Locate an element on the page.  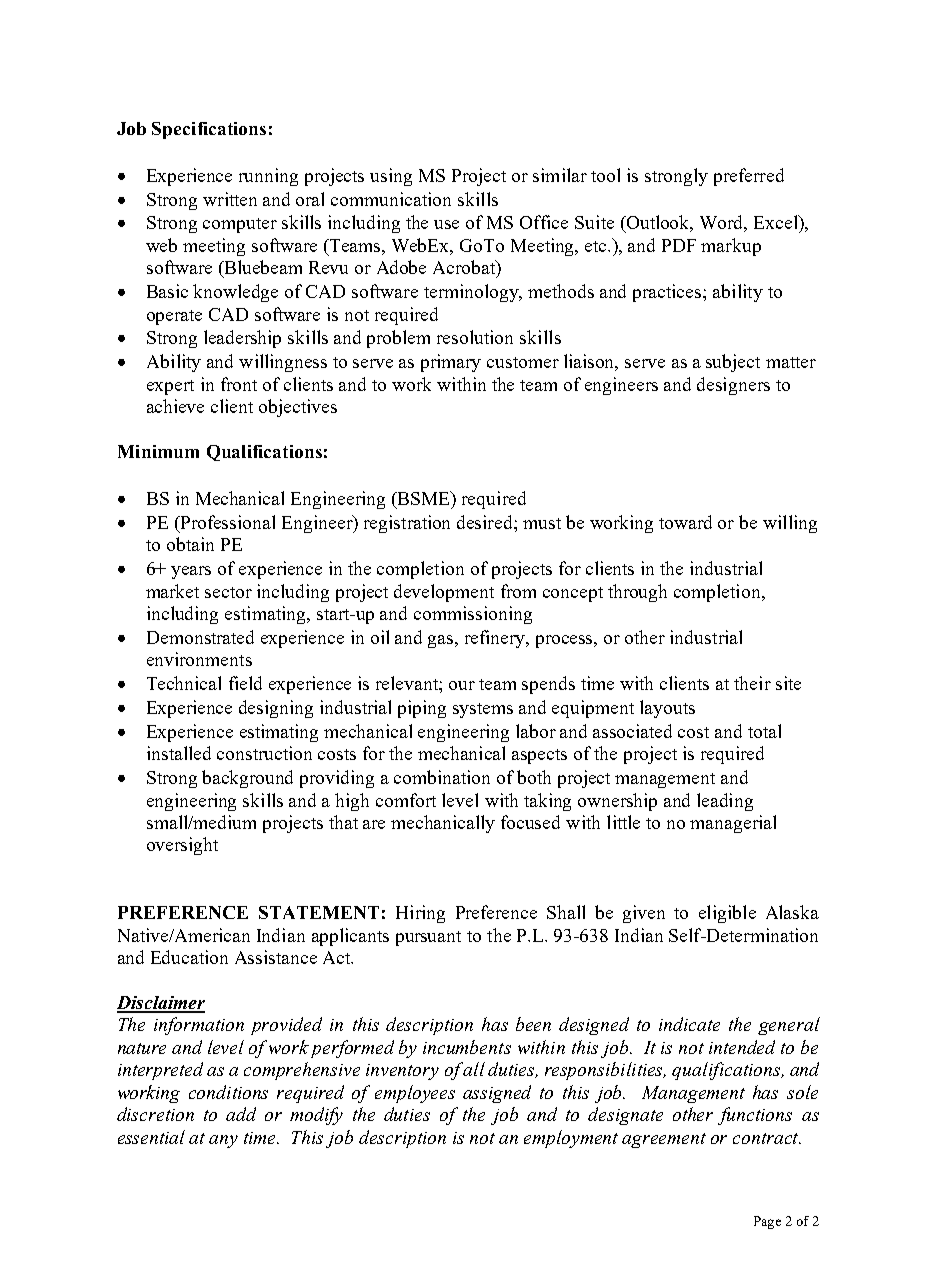
focused is located at coordinates (530, 822).
